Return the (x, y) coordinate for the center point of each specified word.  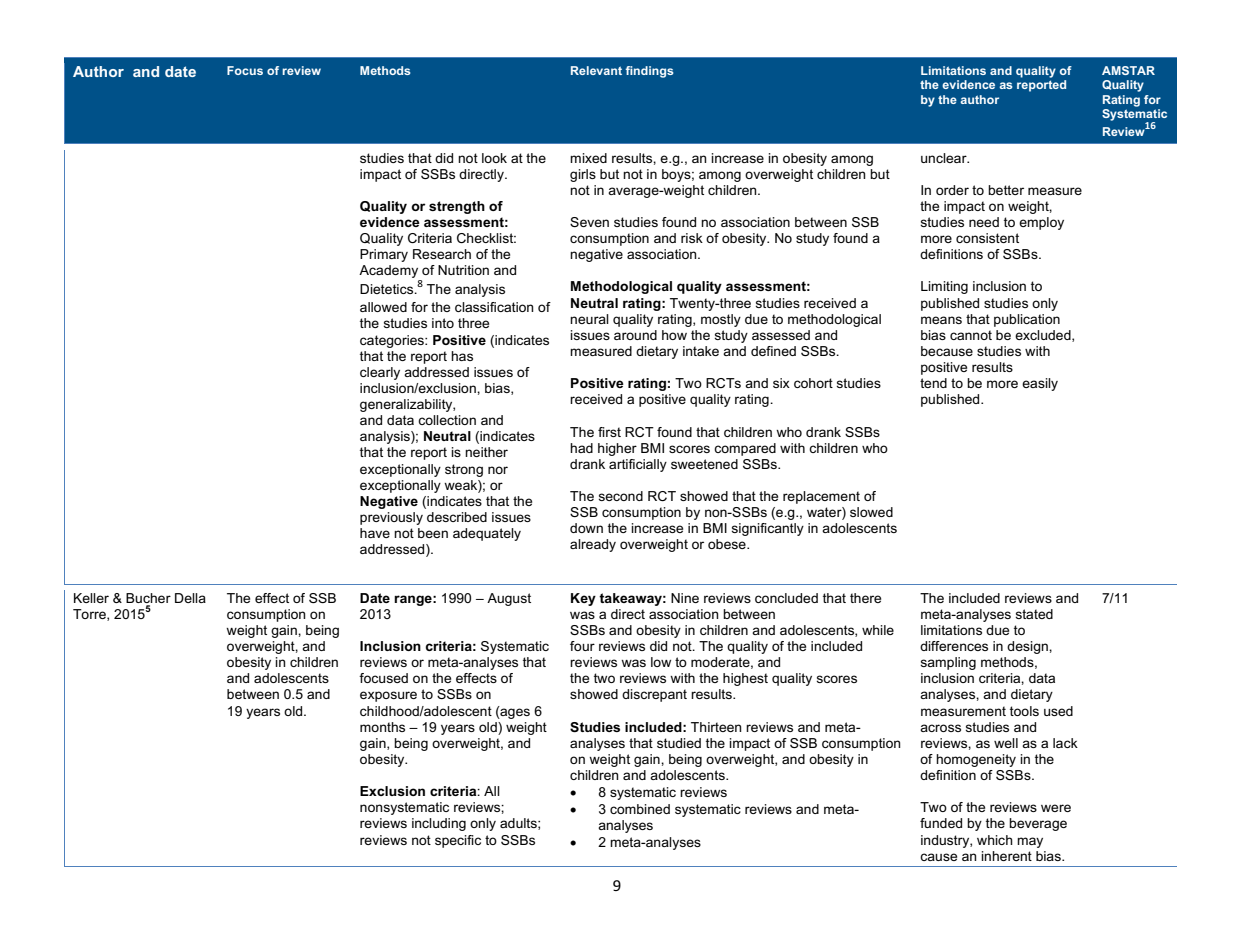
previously (391, 518)
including (439, 824)
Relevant (596, 70)
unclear (945, 158)
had (581, 448)
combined (640, 809)
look (494, 158)
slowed (871, 512)
